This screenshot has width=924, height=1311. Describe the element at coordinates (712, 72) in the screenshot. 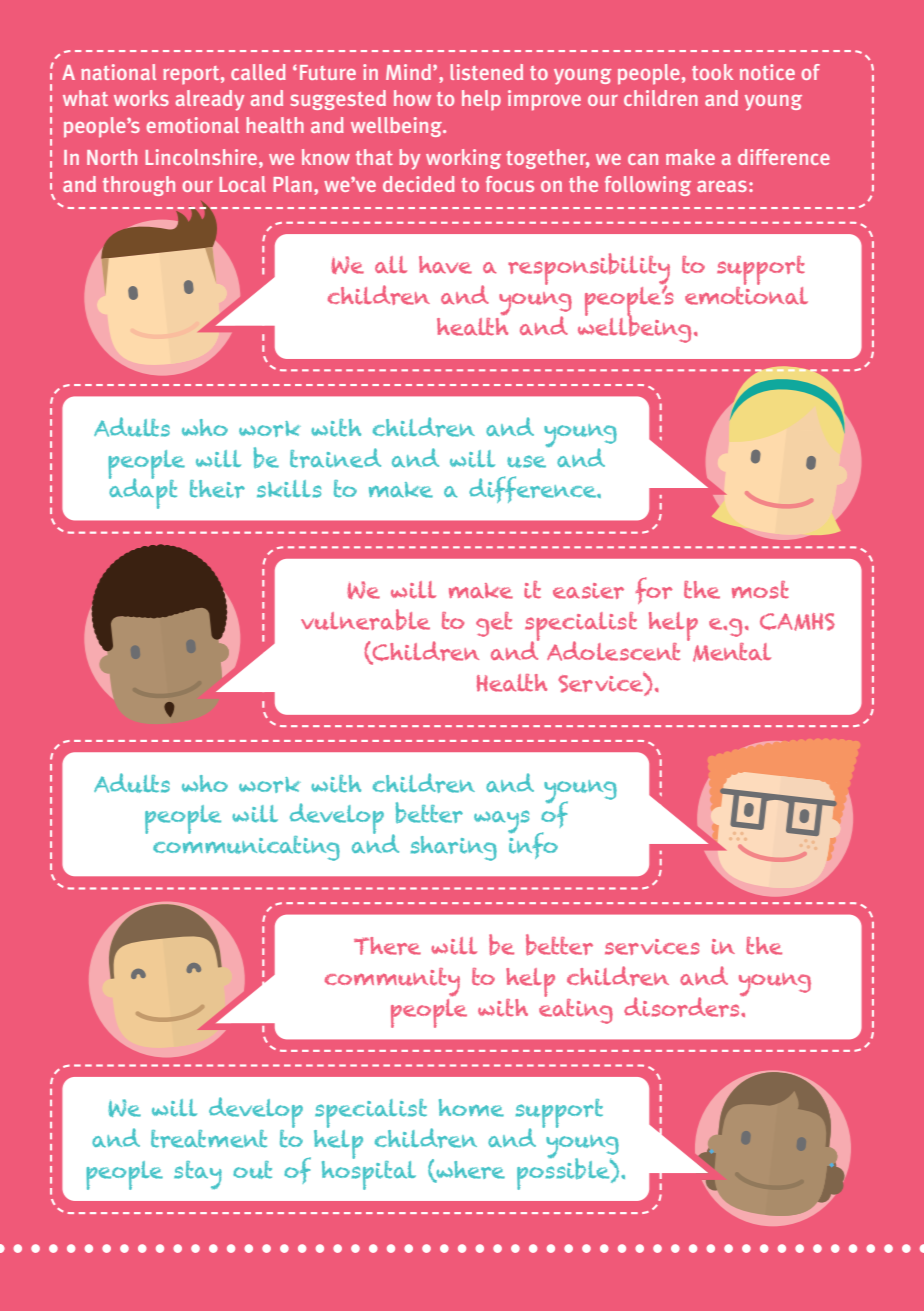

I see `took` at that location.
